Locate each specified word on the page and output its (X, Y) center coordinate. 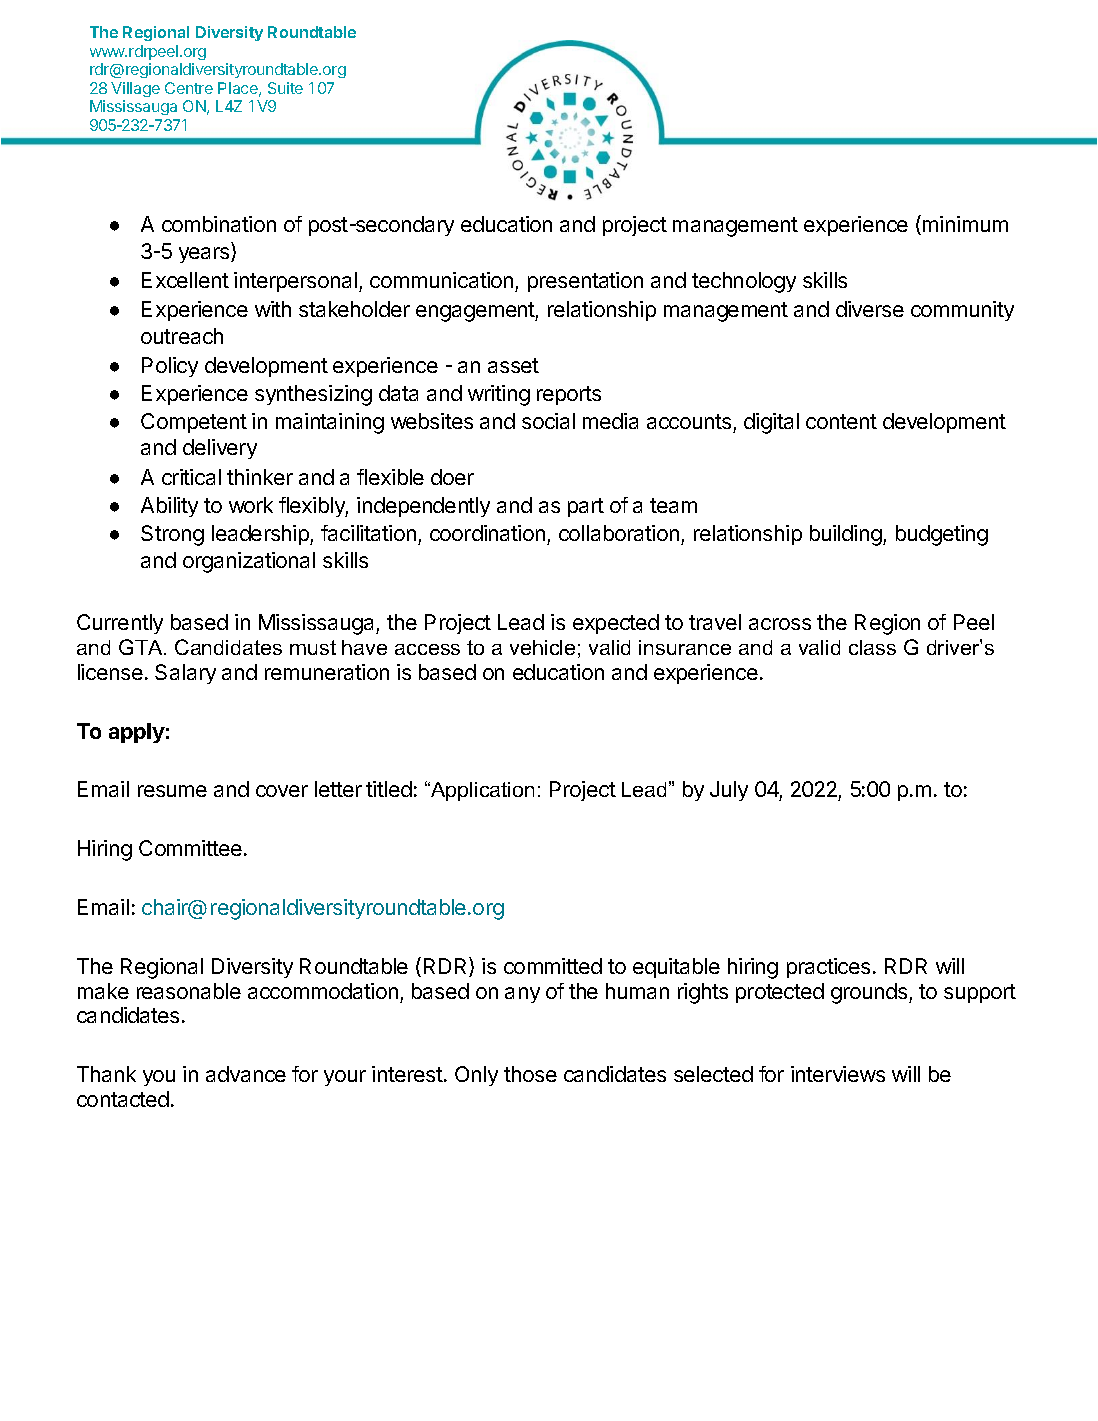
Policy (170, 367)
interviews (838, 1074)
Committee (190, 848)
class (872, 647)
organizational (249, 562)
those (530, 1074)
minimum (965, 224)
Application (481, 791)
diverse (870, 309)
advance (246, 1074)
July (729, 791)
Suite (285, 88)
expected (616, 624)
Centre (189, 88)
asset (513, 365)
